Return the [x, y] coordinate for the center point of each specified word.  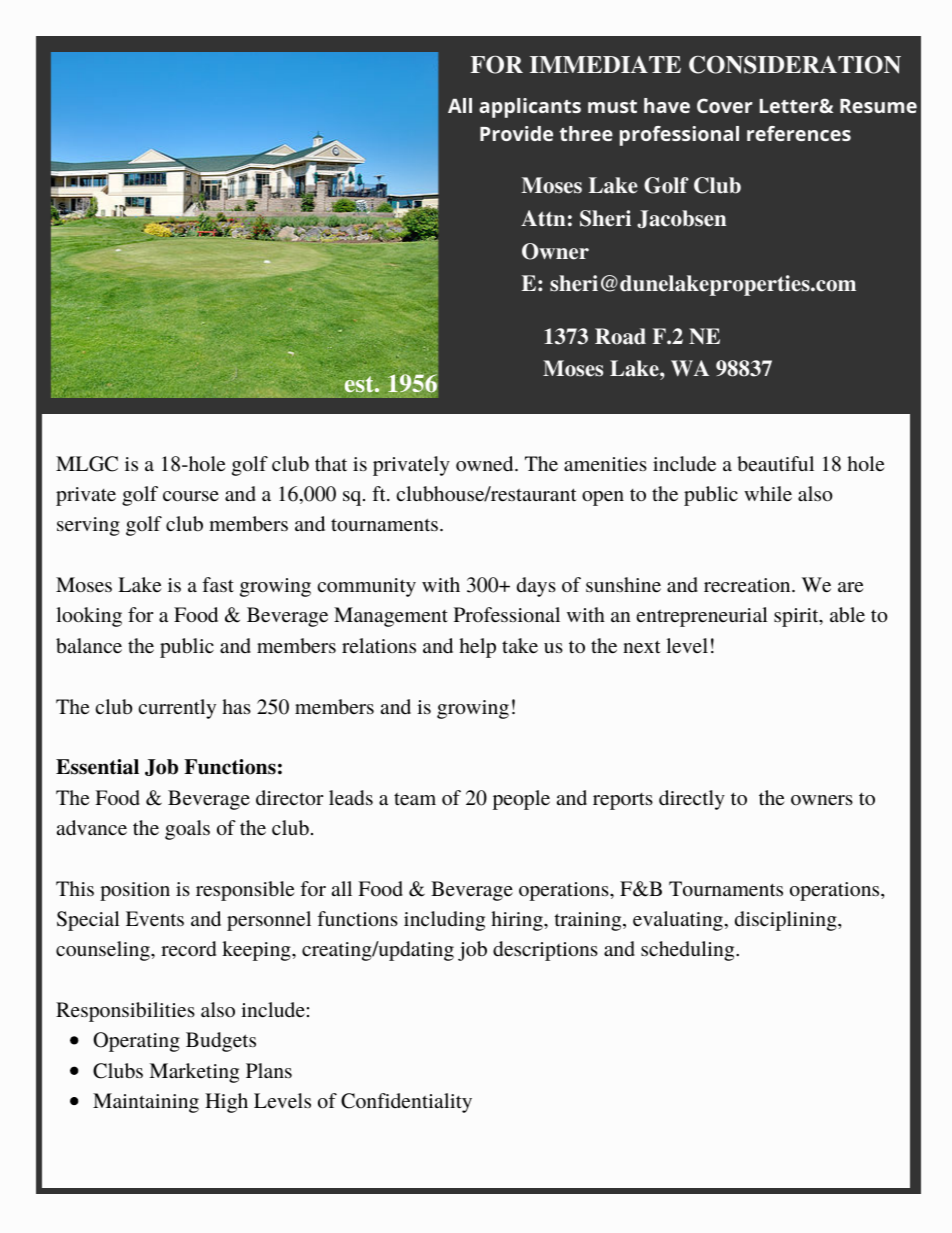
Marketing [194, 1073]
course [191, 496]
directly [692, 800]
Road [620, 336]
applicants [530, 108]
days [536, 587]
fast [218, 584]
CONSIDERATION [795, 65]
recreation [748, 585]
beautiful [775, 464]
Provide [516, 133]
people [521, 800]
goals [187, 830]
